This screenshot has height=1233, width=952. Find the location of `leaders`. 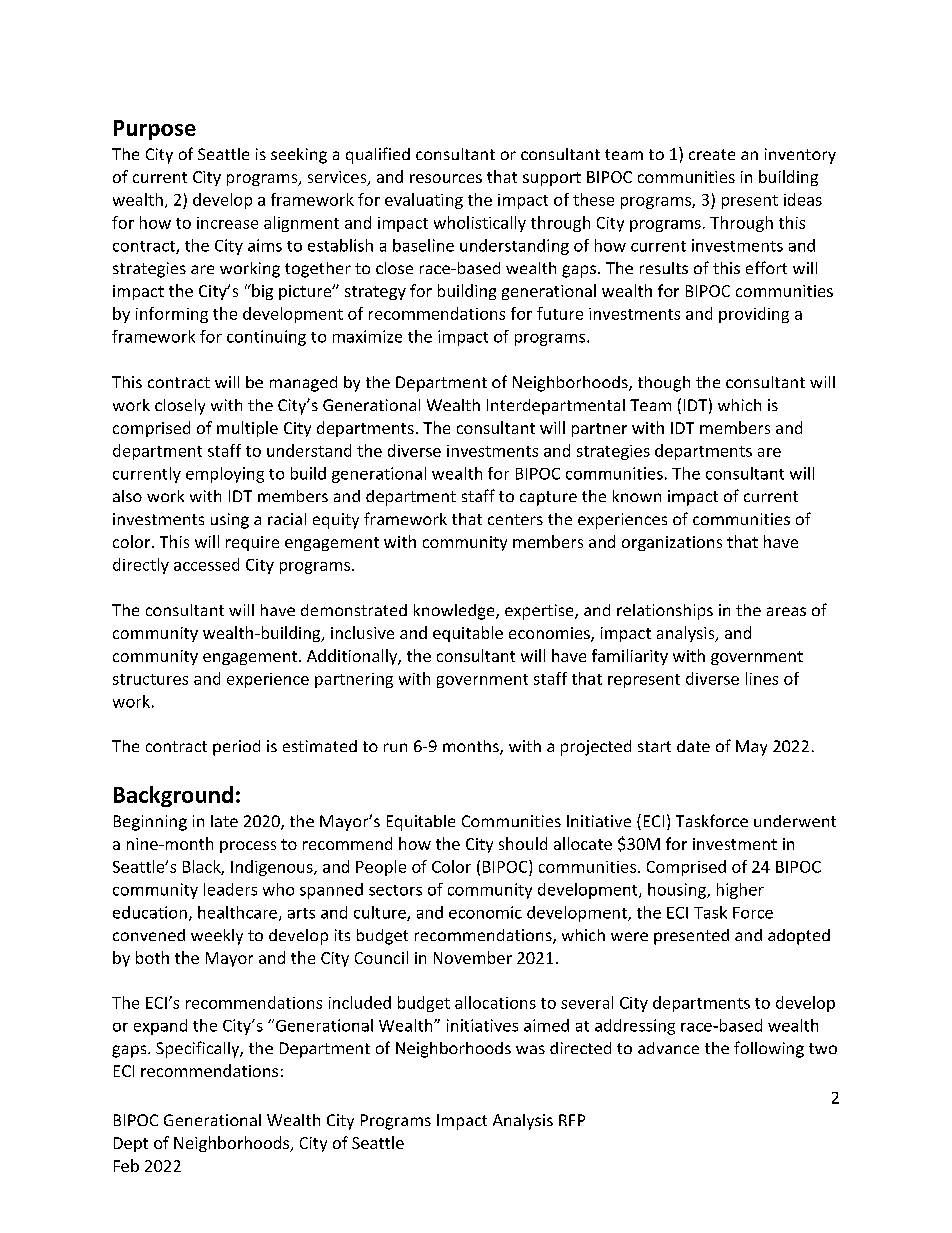

leaders is located at coordinates (230, 889).
